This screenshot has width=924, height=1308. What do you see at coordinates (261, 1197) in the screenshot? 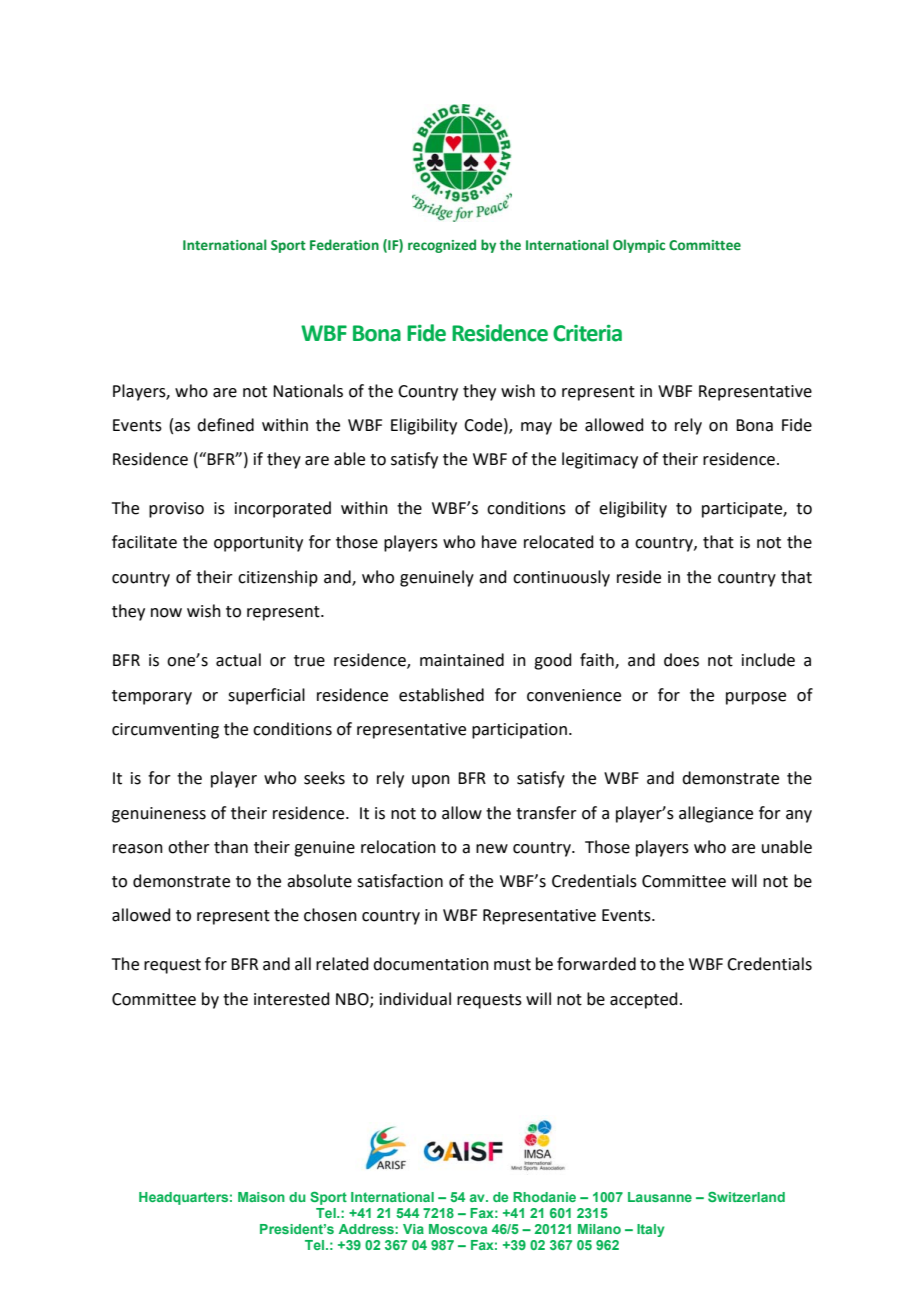
I see `Maison` at bounding box center [261, 1197].
